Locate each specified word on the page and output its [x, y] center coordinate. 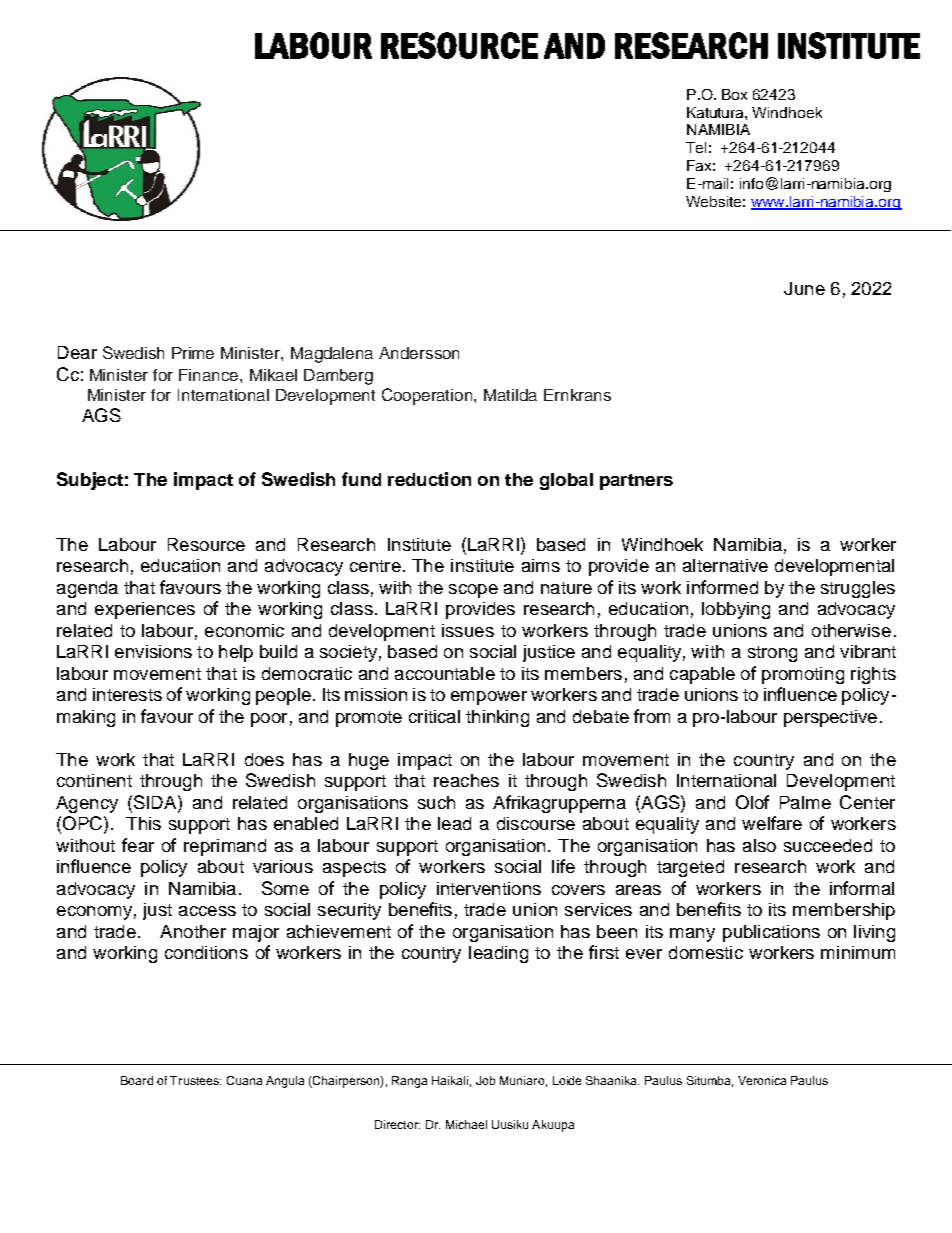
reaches [466, 780]
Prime [193, 353]
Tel [696, 147]
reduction [429, 479]
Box [734, 94]
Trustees [195, 1080]
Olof [752, 802]
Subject [90, 481]
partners [636, 482]
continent [94, 780]
